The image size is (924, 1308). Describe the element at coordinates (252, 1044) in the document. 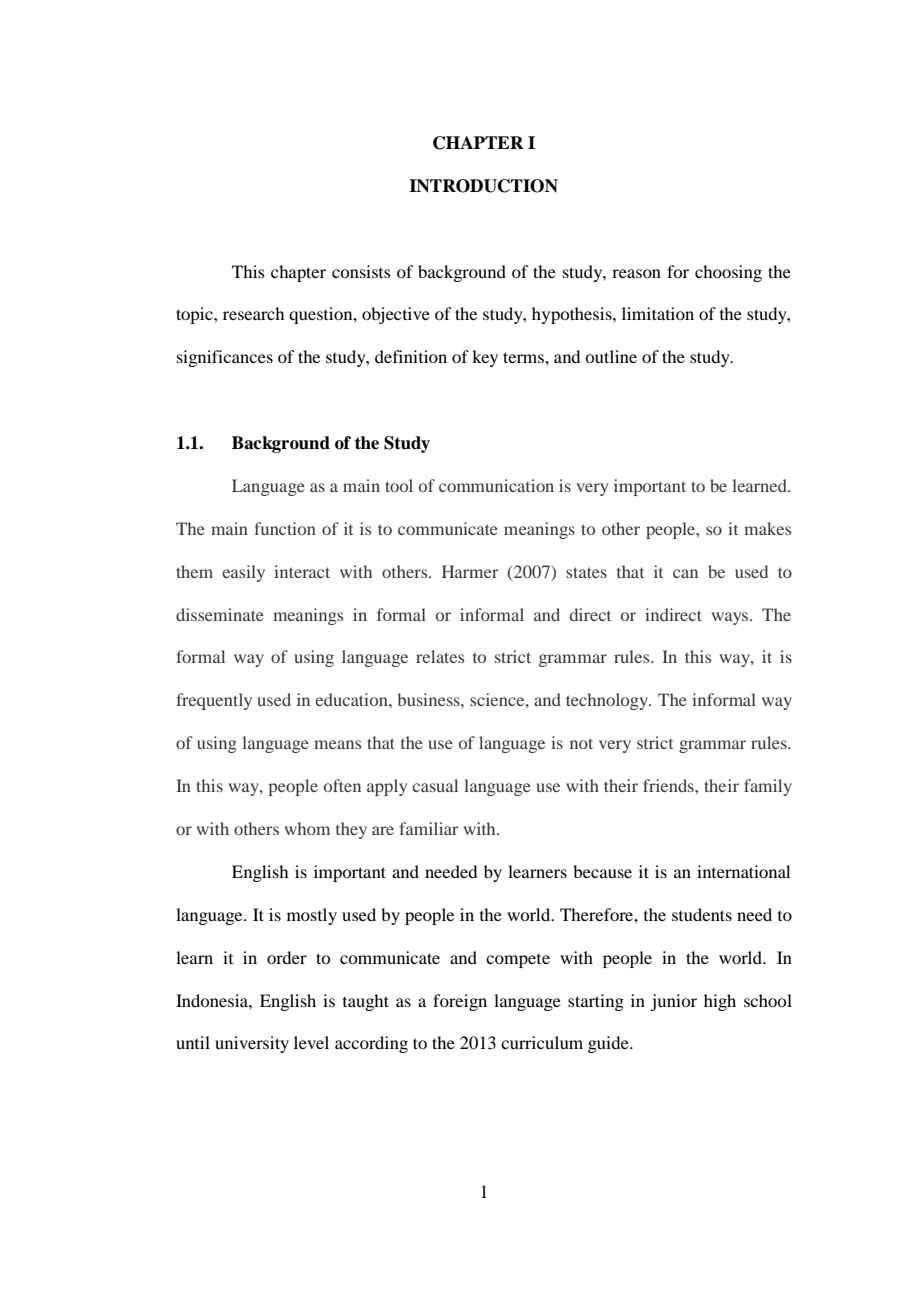

I see `university` at that location.
